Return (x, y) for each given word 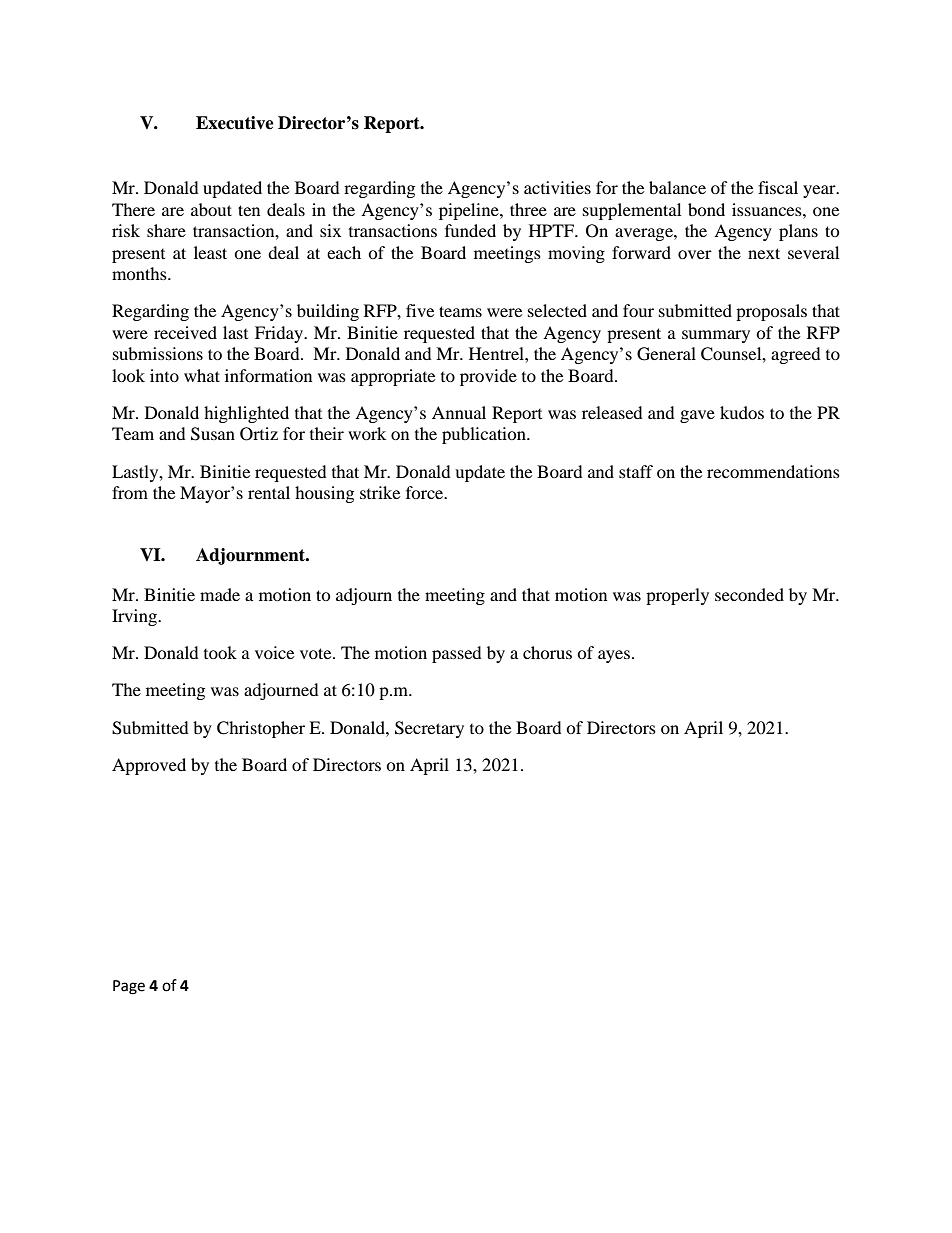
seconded (749, 594)
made (220, 594)
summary (716, 336)
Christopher (261, 729)
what (202, 375)
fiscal (778, 187)
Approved (149, 766)
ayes (614, 656)
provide (488, 377)
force (426, 492)
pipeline (470, 211)
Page (129, 987)
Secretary (429, 729)
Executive (235, 123)
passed (457, 654)
